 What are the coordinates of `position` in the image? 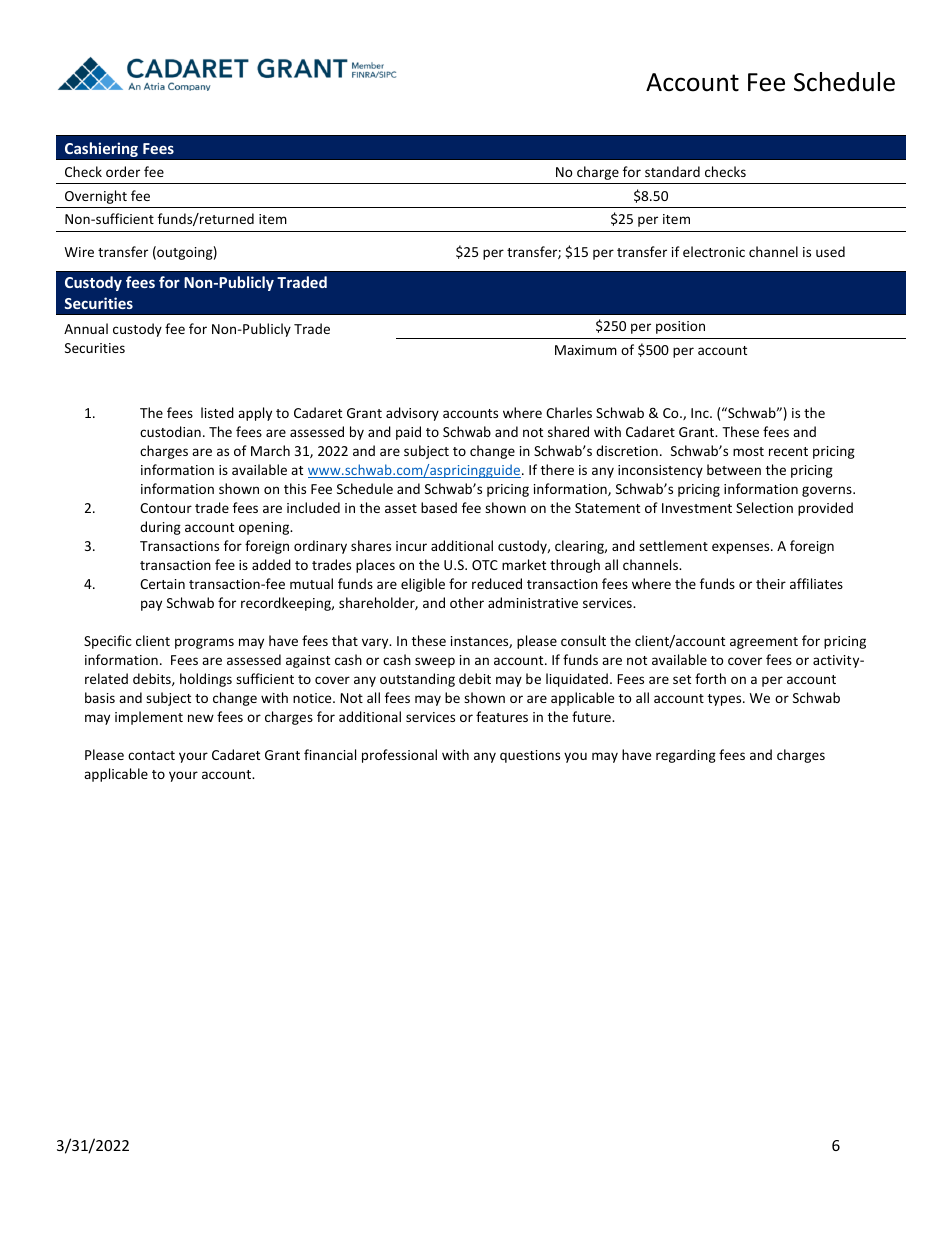 It's located at (680, 327).
